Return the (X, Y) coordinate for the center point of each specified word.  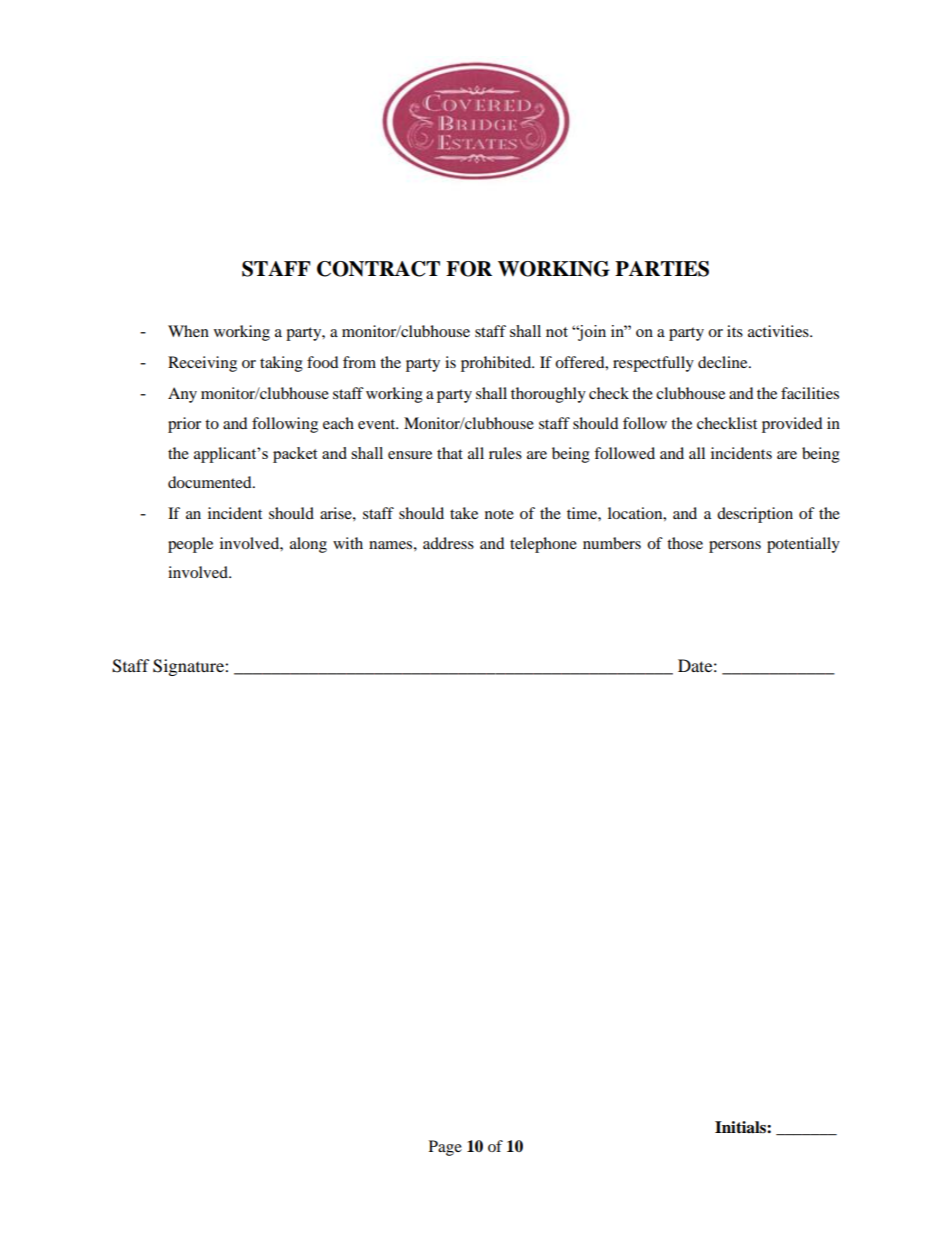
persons (735, 547)
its (735, 331)
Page (445, 1148)
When (188, 331)
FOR (469, 269)
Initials (741, 1127)
